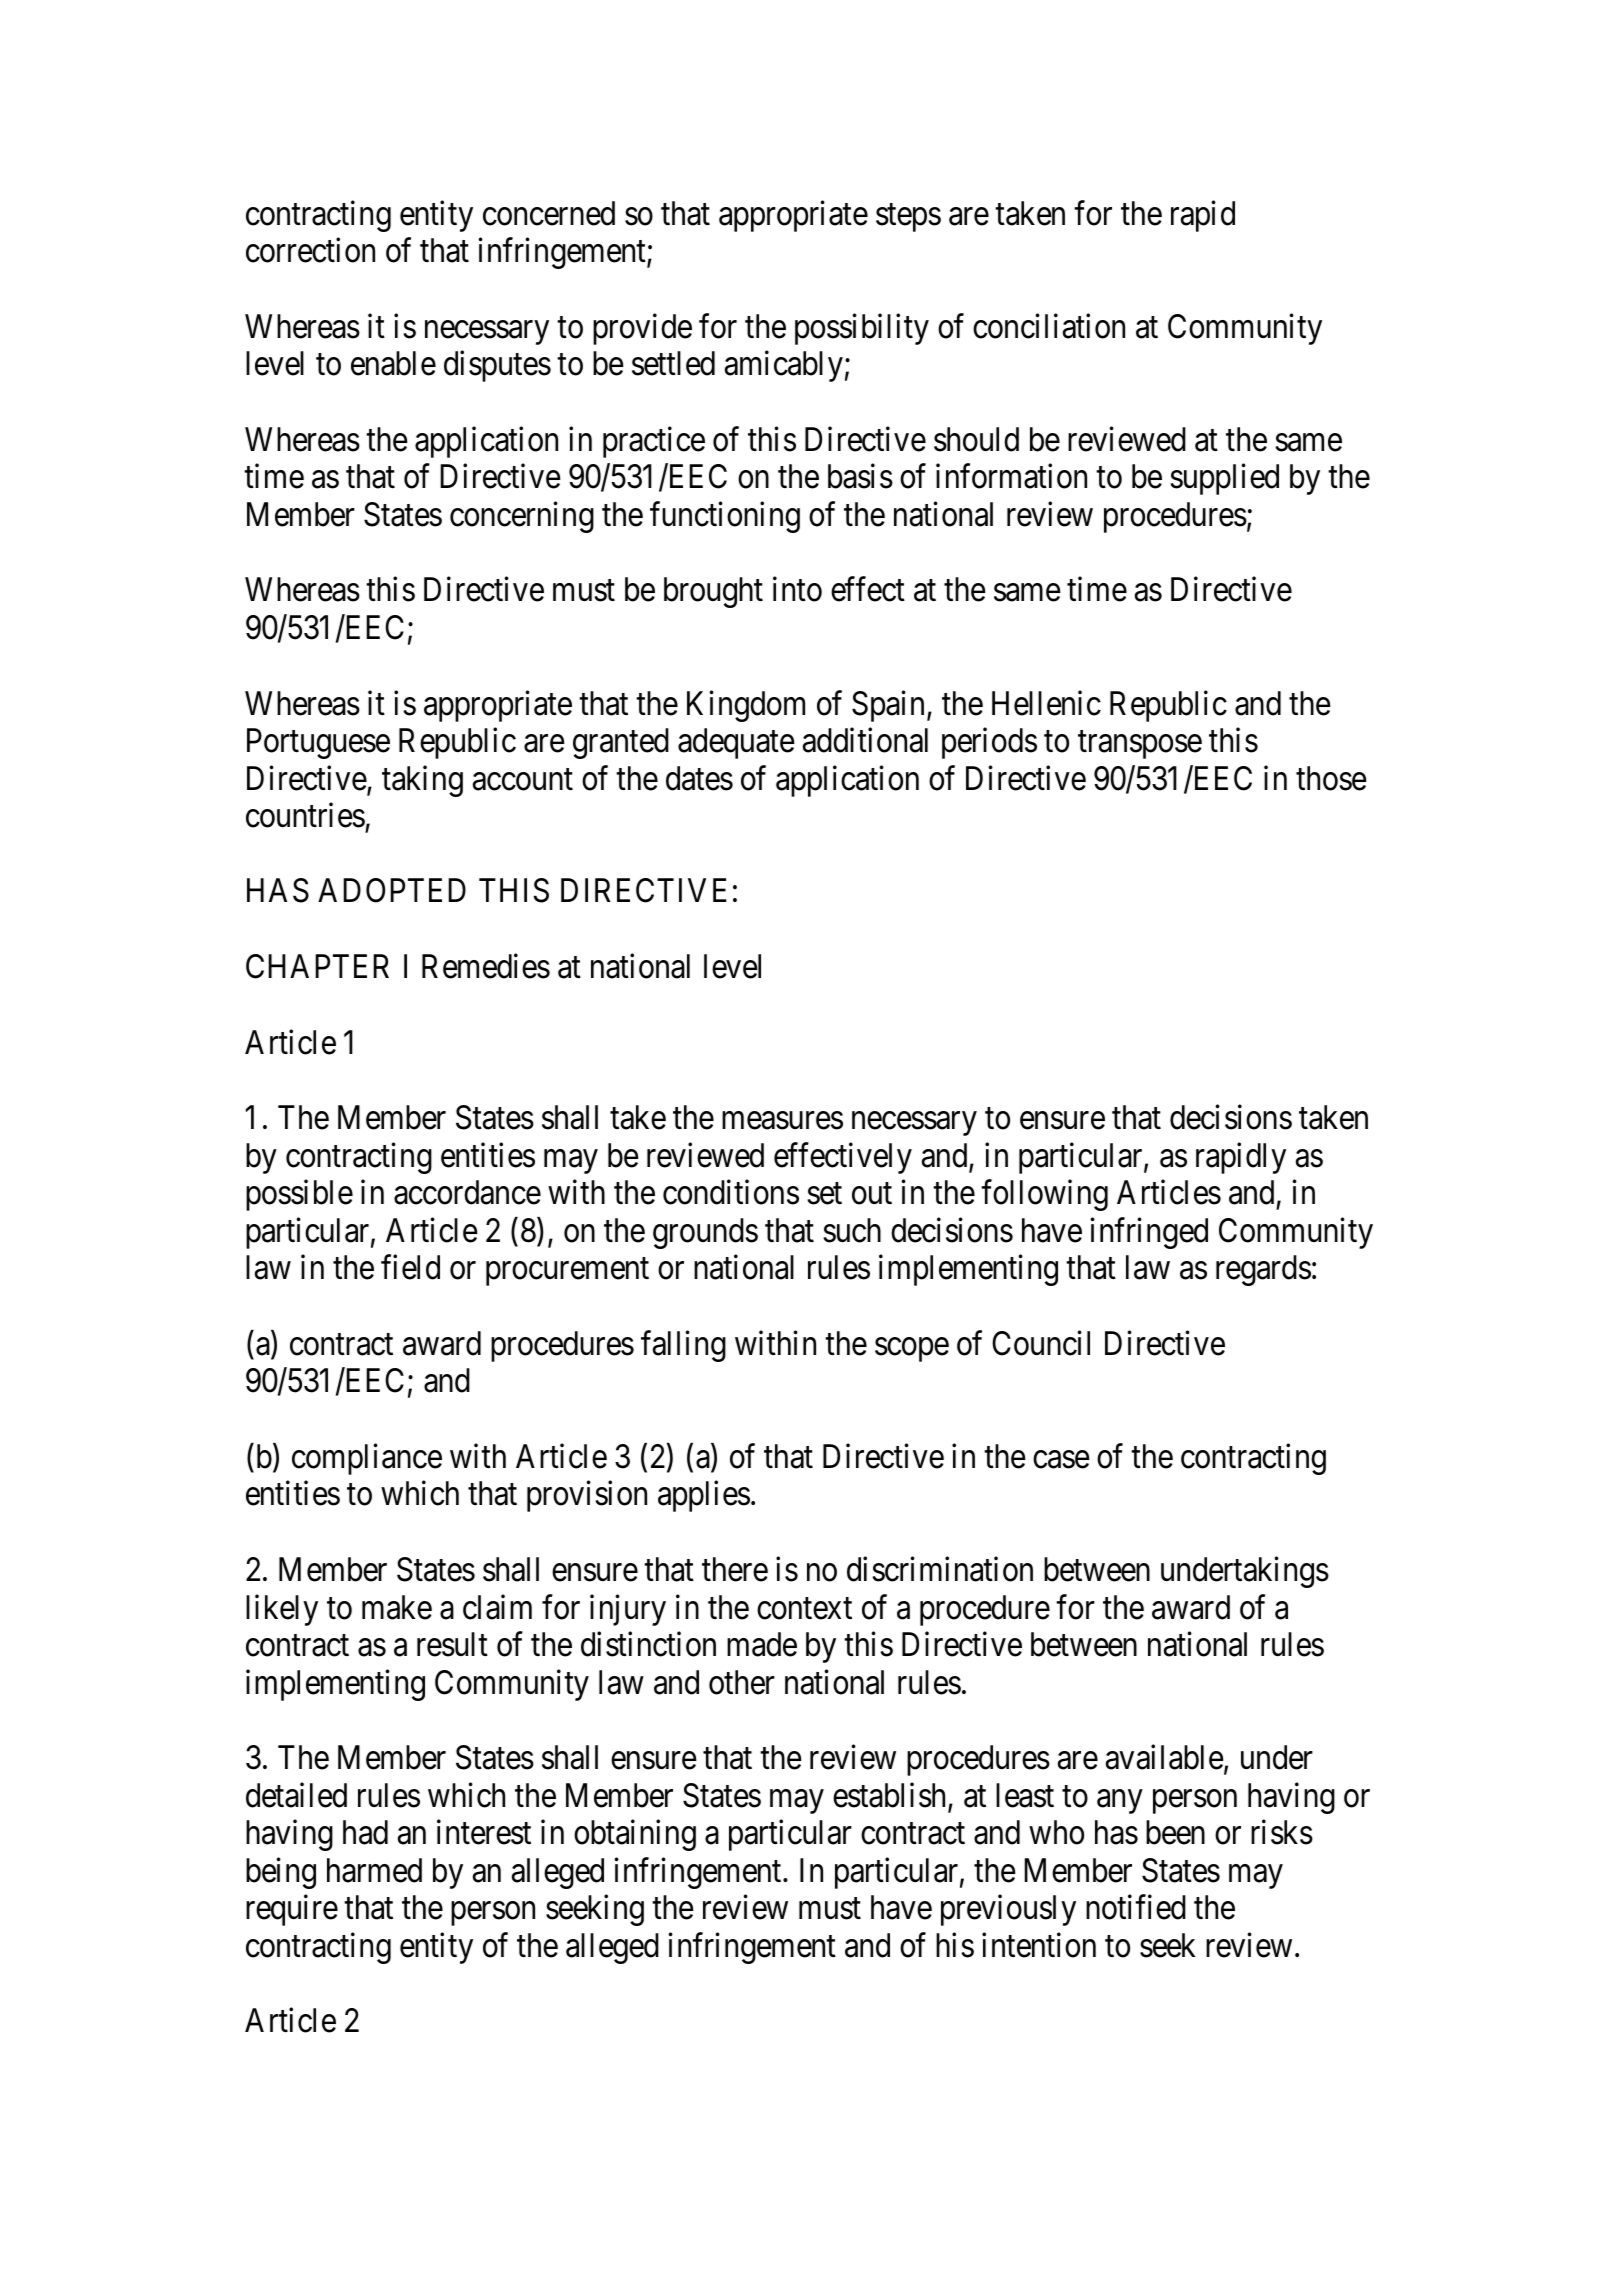  What do you see at coordinates (310, 250) in the screenshot?
I see `correction` at bounding box center [310, 250].
